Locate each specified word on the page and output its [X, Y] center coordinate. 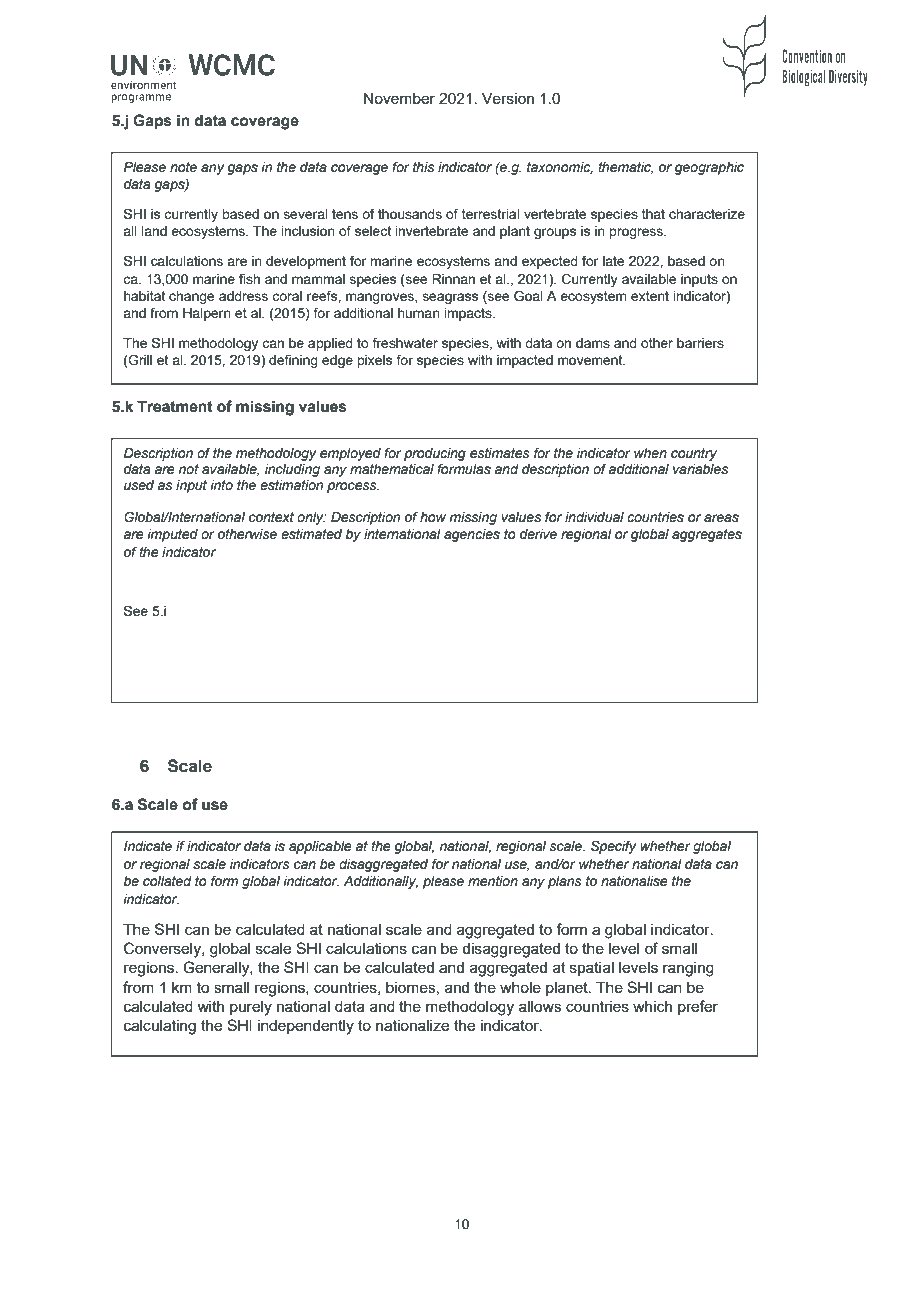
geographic [709, 168]
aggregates [707, 535]
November [399, 98]
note [183, 167]
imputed [172, 535]
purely [251, 1008]
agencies [472, 535]
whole [520, 987]
